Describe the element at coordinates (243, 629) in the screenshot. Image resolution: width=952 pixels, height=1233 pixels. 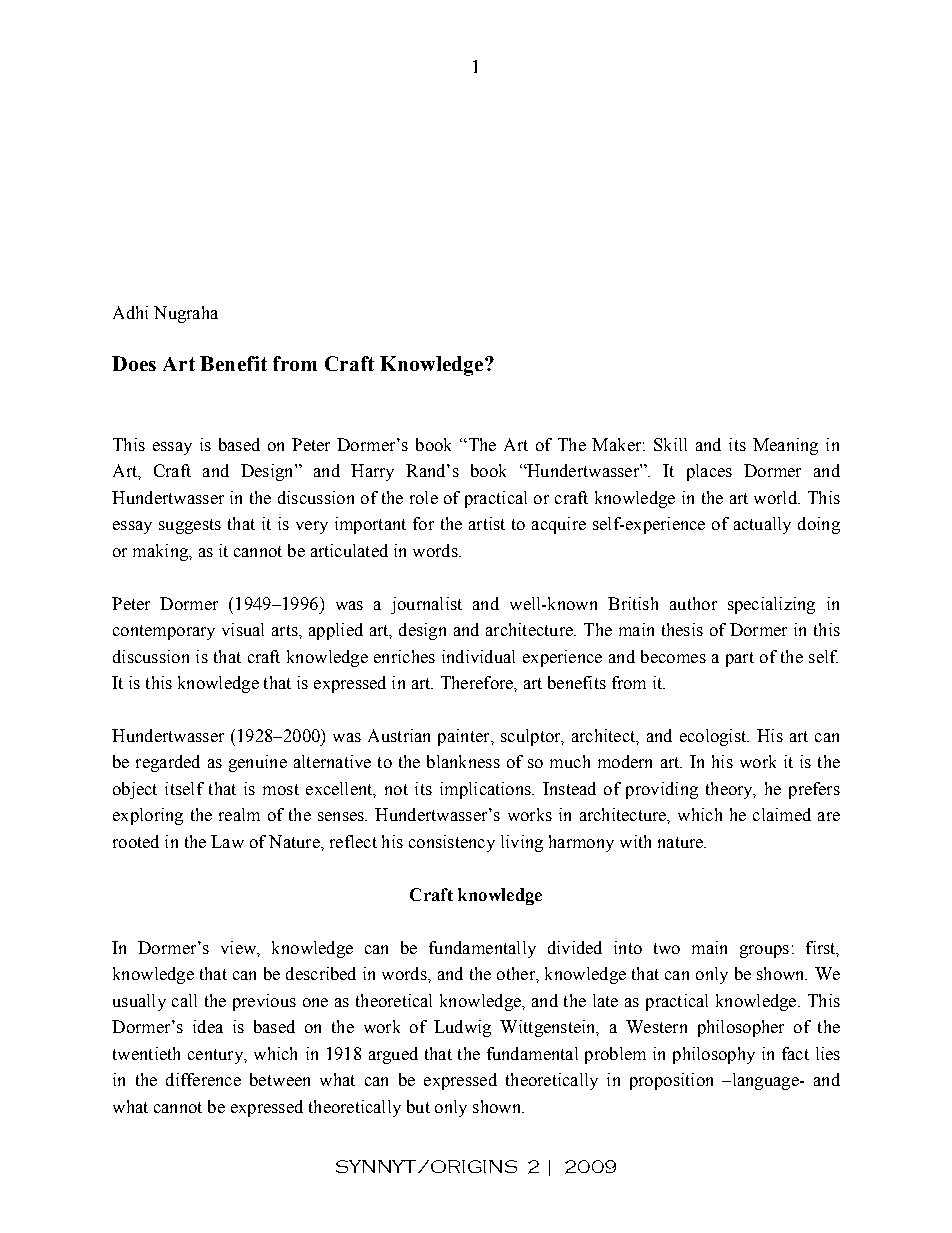
I see `visual` at that location.
